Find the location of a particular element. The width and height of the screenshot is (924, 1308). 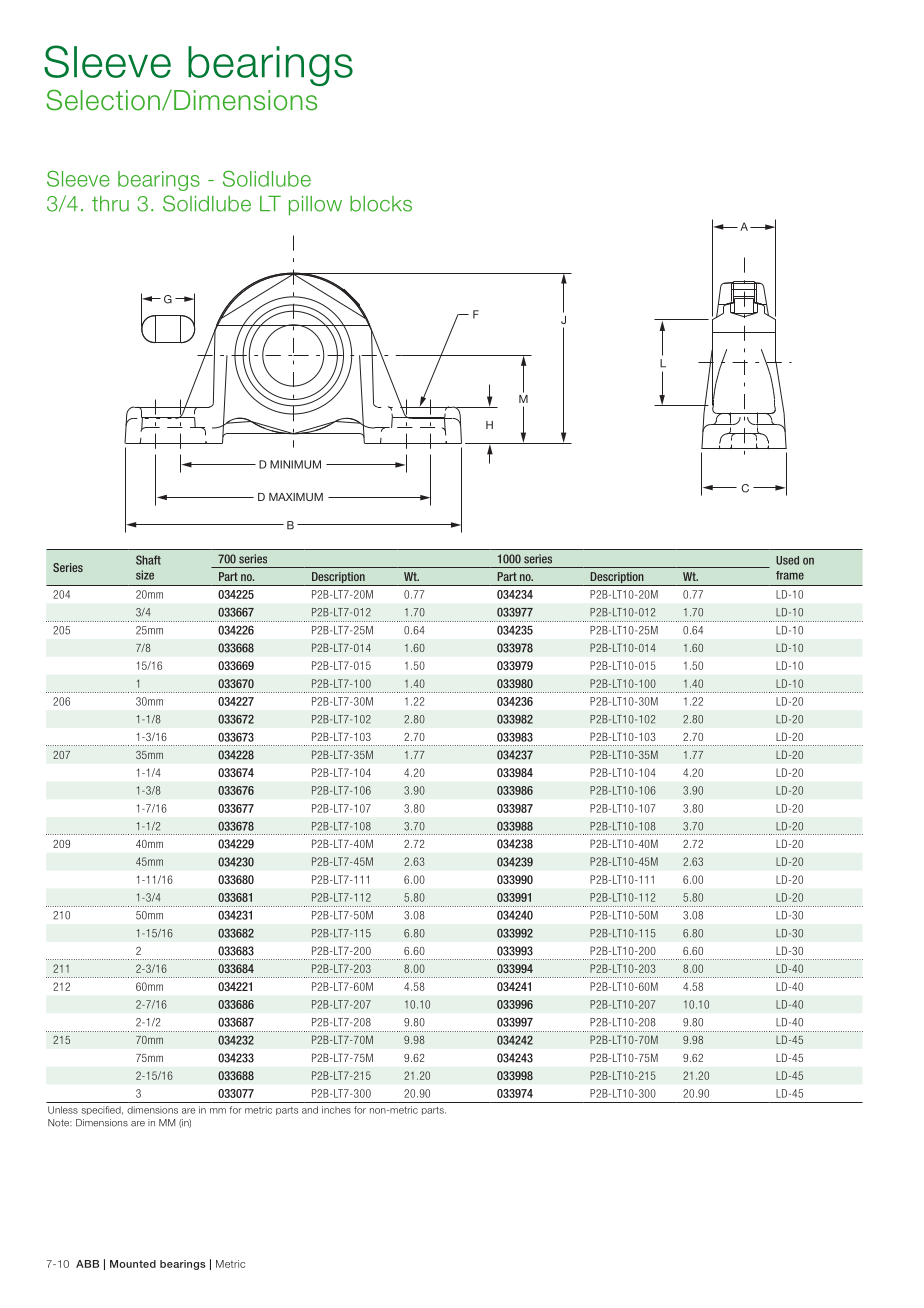

ABB is located at coordinates (87, 1264).
